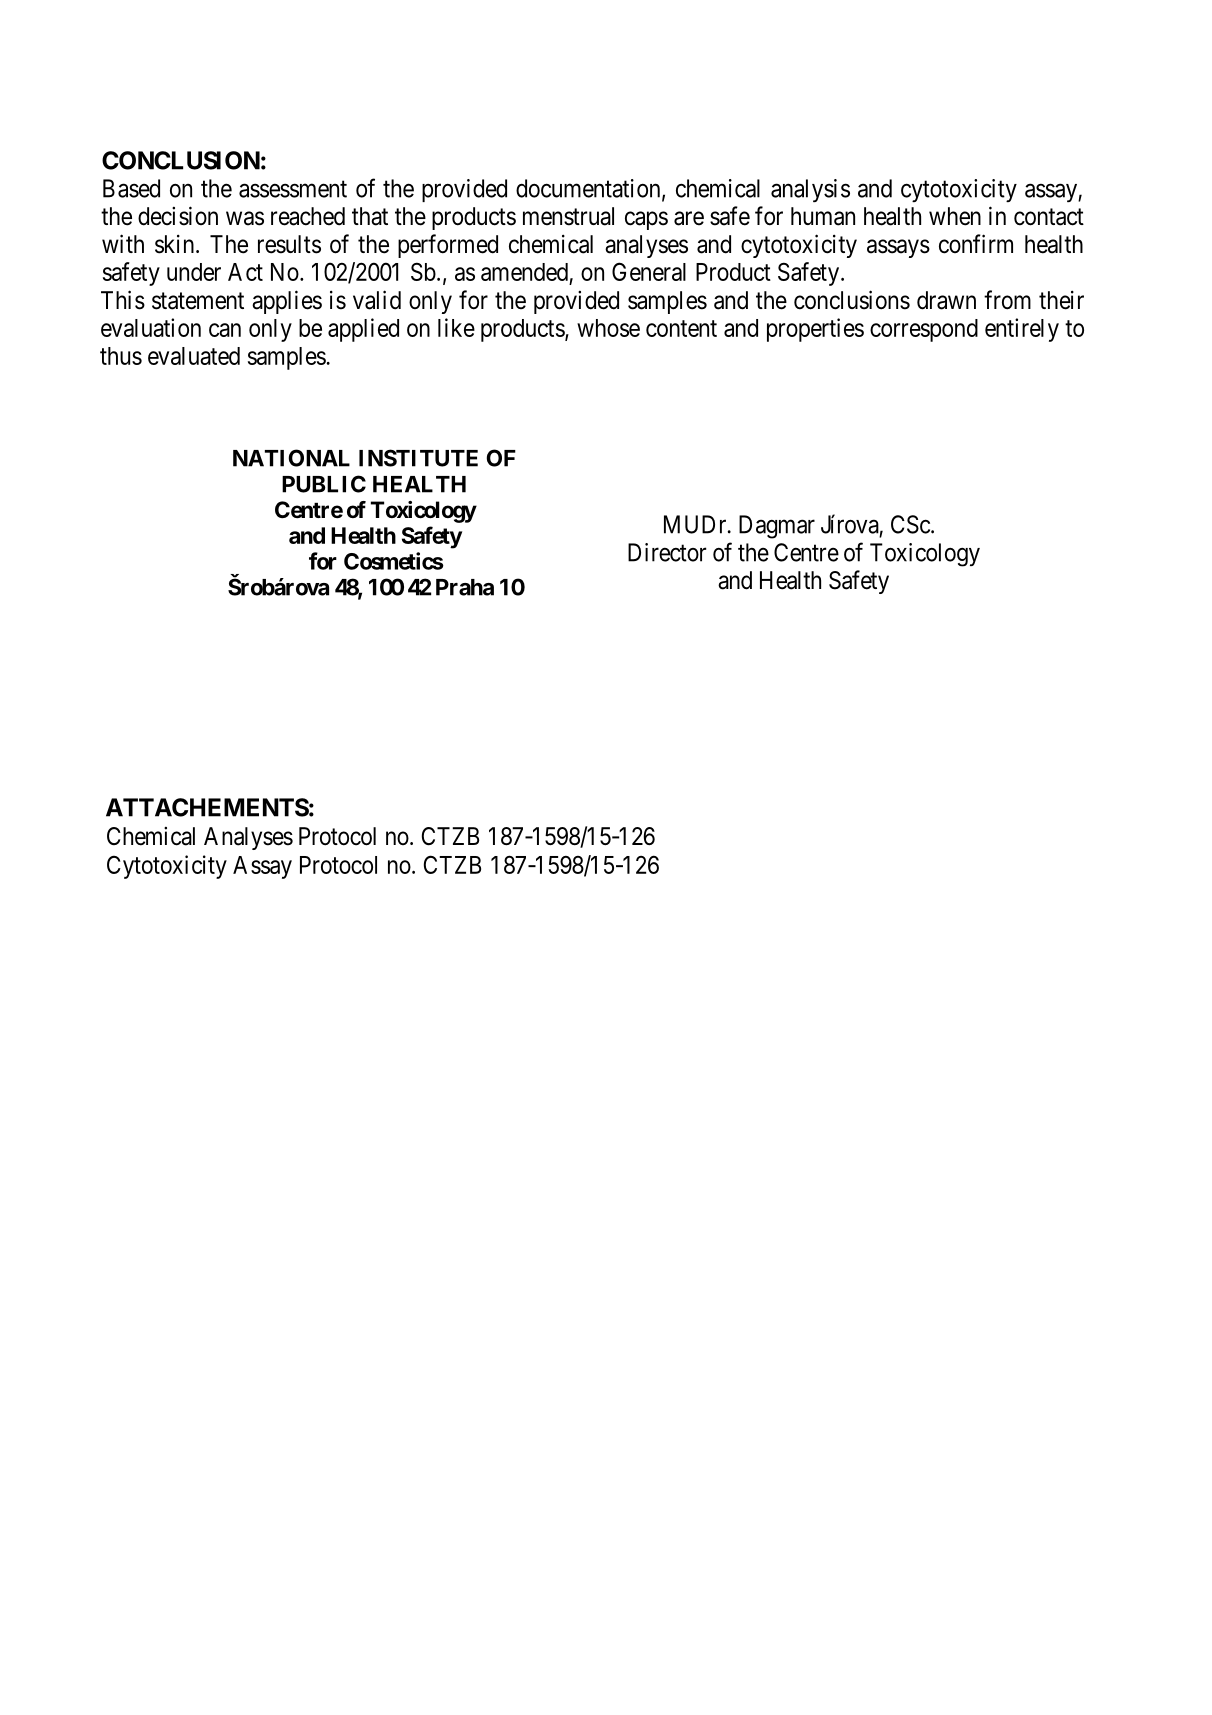 The height and width of the screenshot is (1715, 1212). What do you see at coordinates (608, 328) in the screenshot?
I see `whose` at bounding box center [608, 328].
